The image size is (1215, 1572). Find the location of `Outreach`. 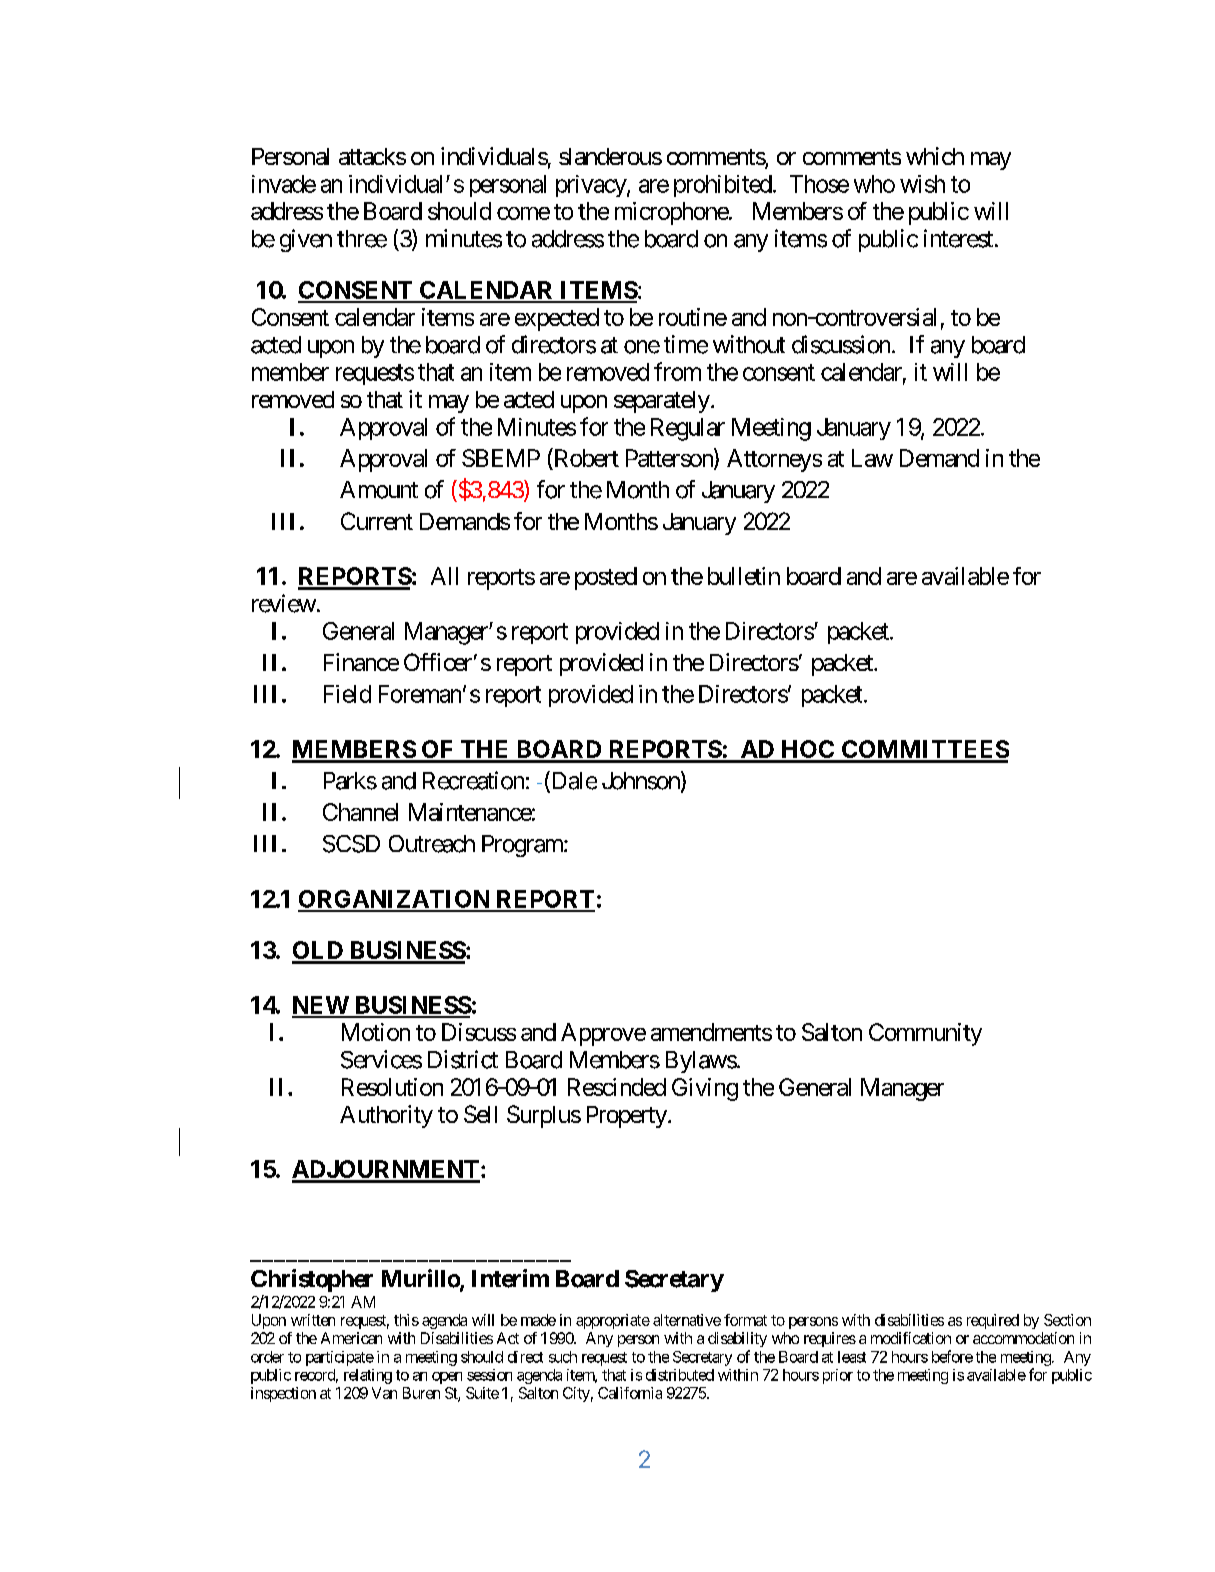

Outreach is located at coordinates (432, 844).
